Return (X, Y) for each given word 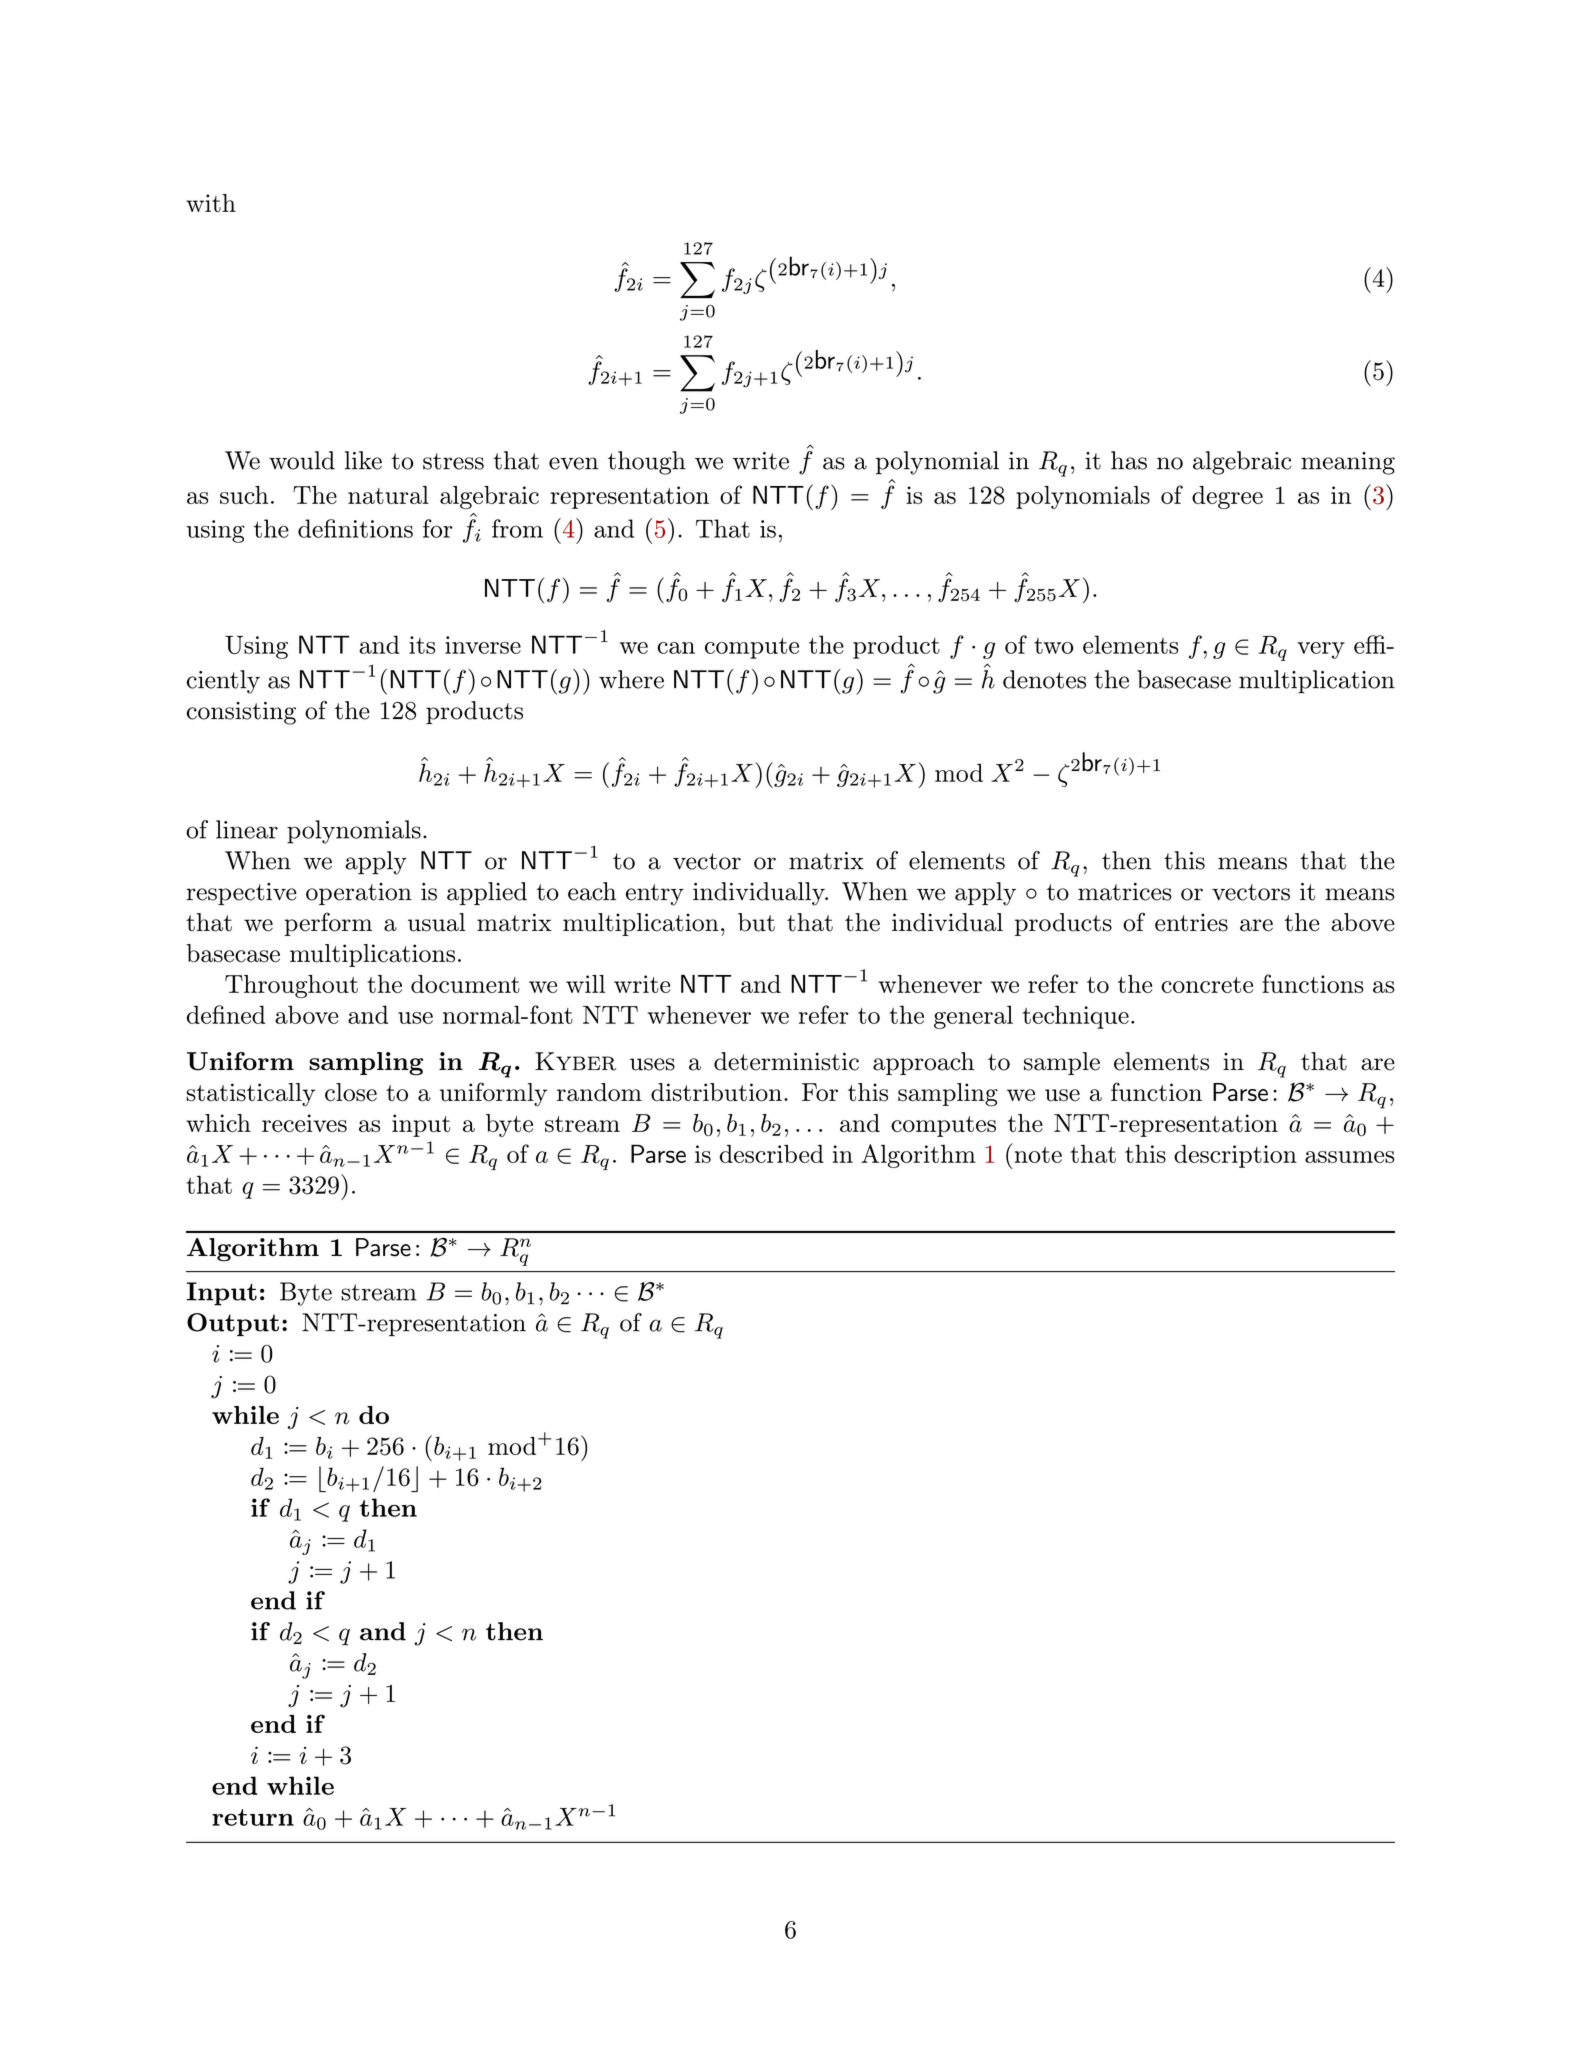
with (211, 203)
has (1129, 460)
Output (233, 1324)
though (647, 463)
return (253, 1817)
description (1235, 1156)
